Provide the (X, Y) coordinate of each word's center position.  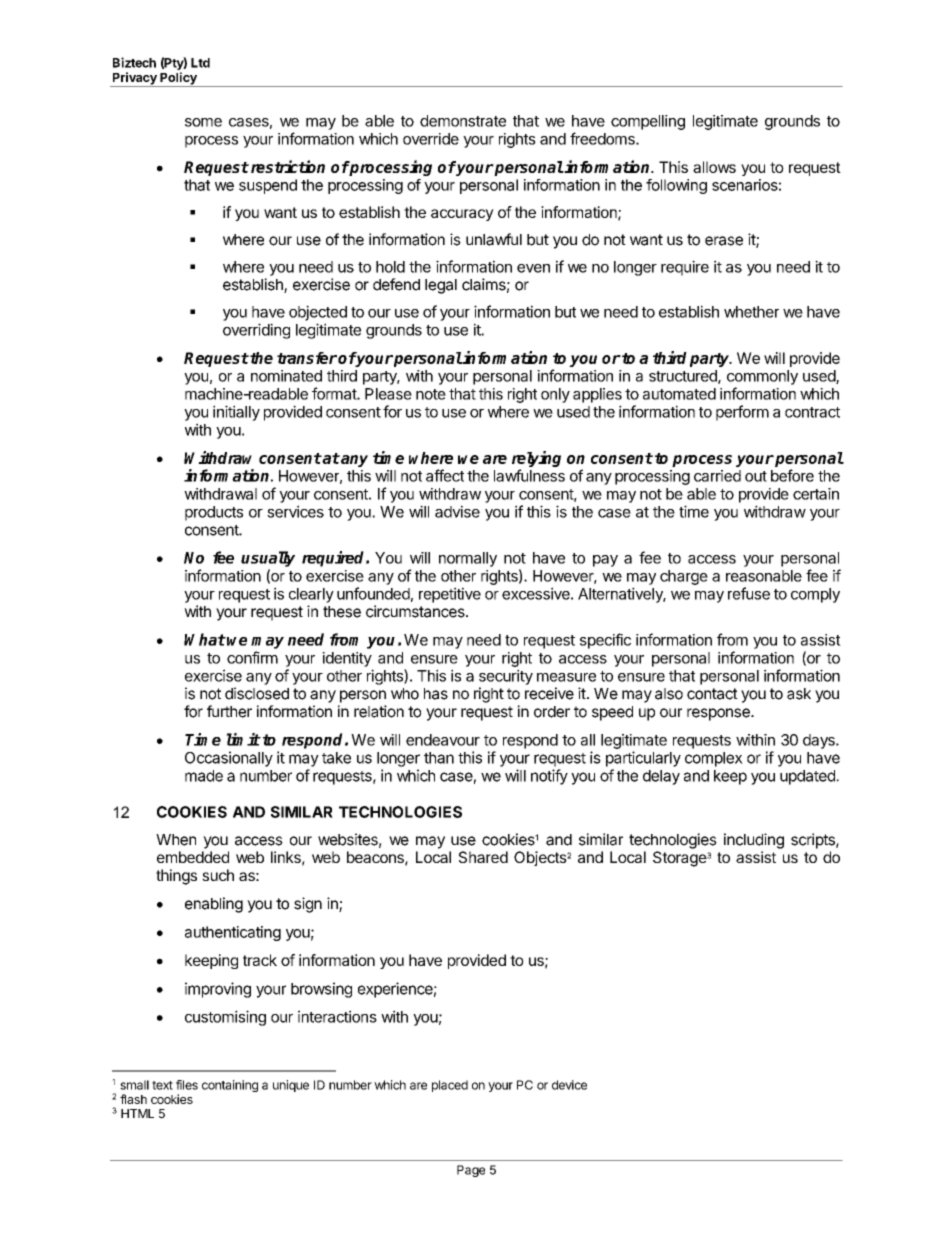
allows (714, 167)
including (754, 841)
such (218, 875)
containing (230, 1086)
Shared (483, 857)
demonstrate (463, 121)
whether (751, 312)
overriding (256, 331)
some (203, 122)
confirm (252, 657)
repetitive (450, 595)
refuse (749, 593)
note (431, 394)
